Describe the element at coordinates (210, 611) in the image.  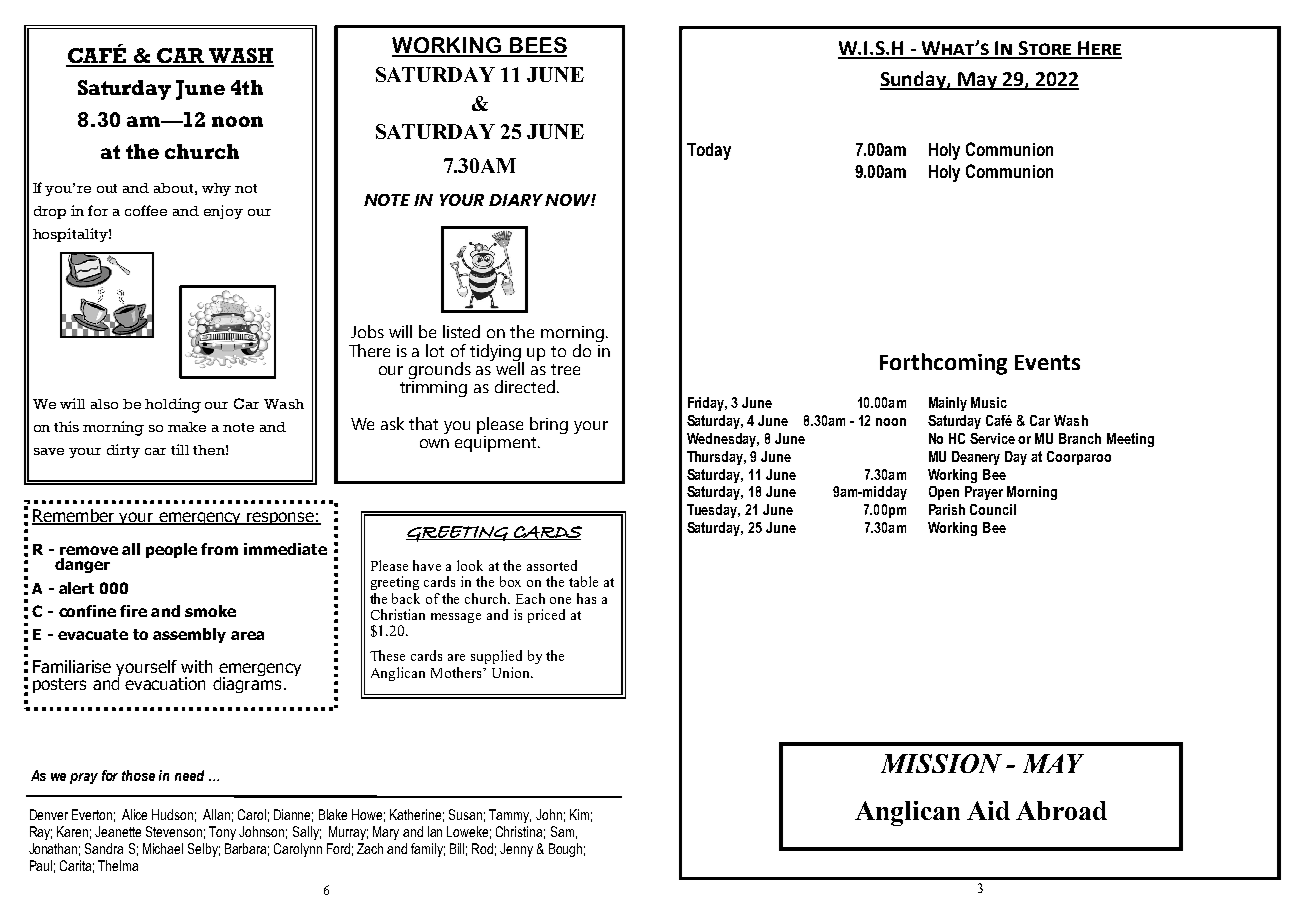
I see `smoke` at that location.
